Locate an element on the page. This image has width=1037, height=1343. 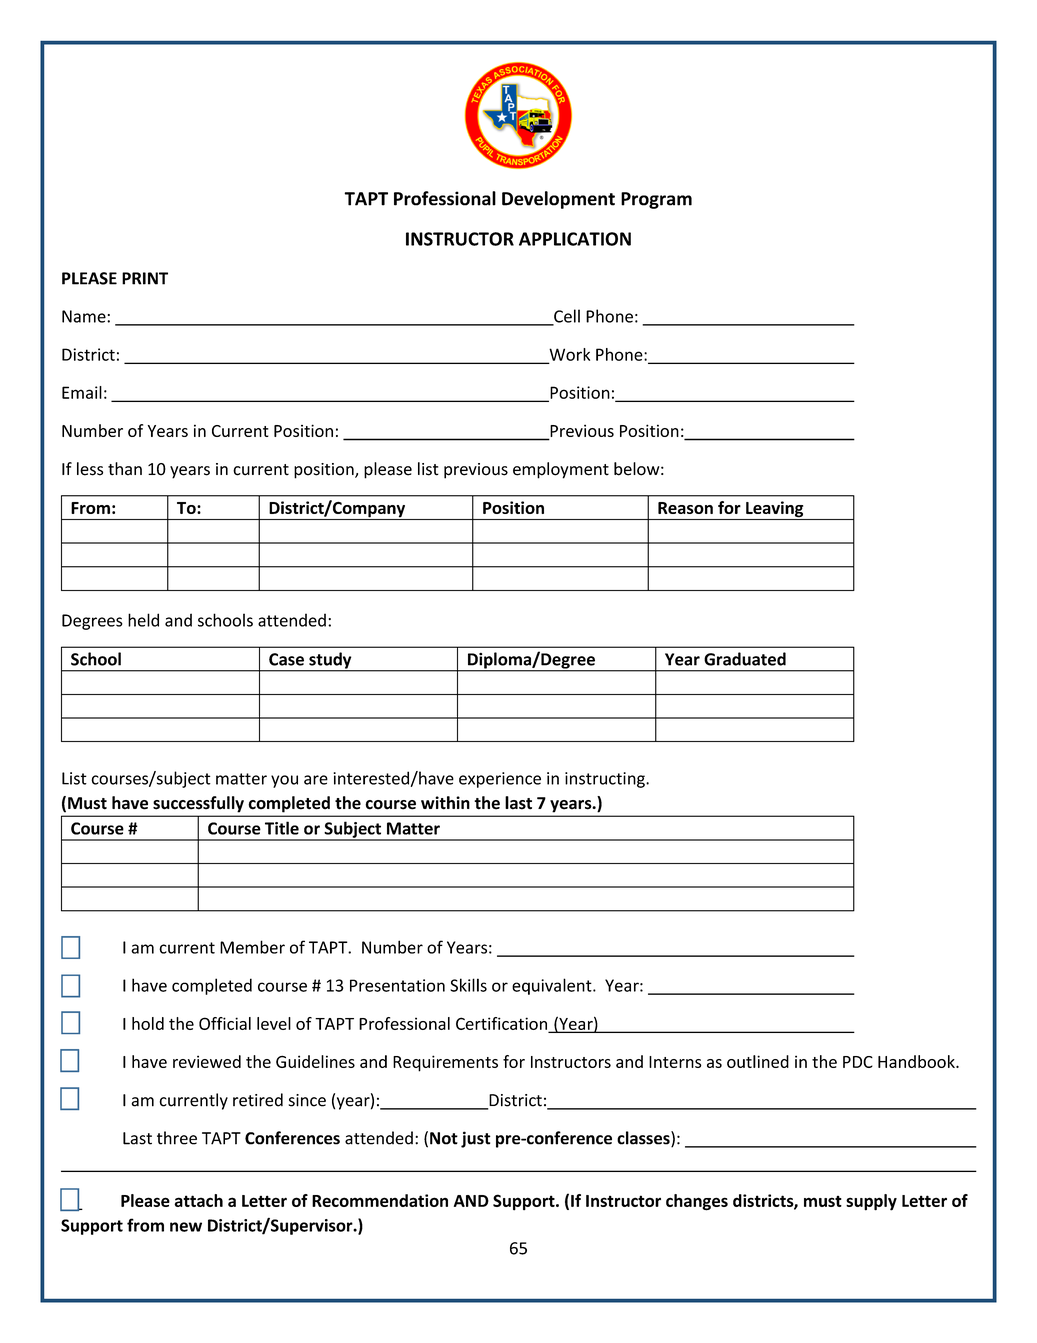
attach is located at coordinates (198, 1200).
